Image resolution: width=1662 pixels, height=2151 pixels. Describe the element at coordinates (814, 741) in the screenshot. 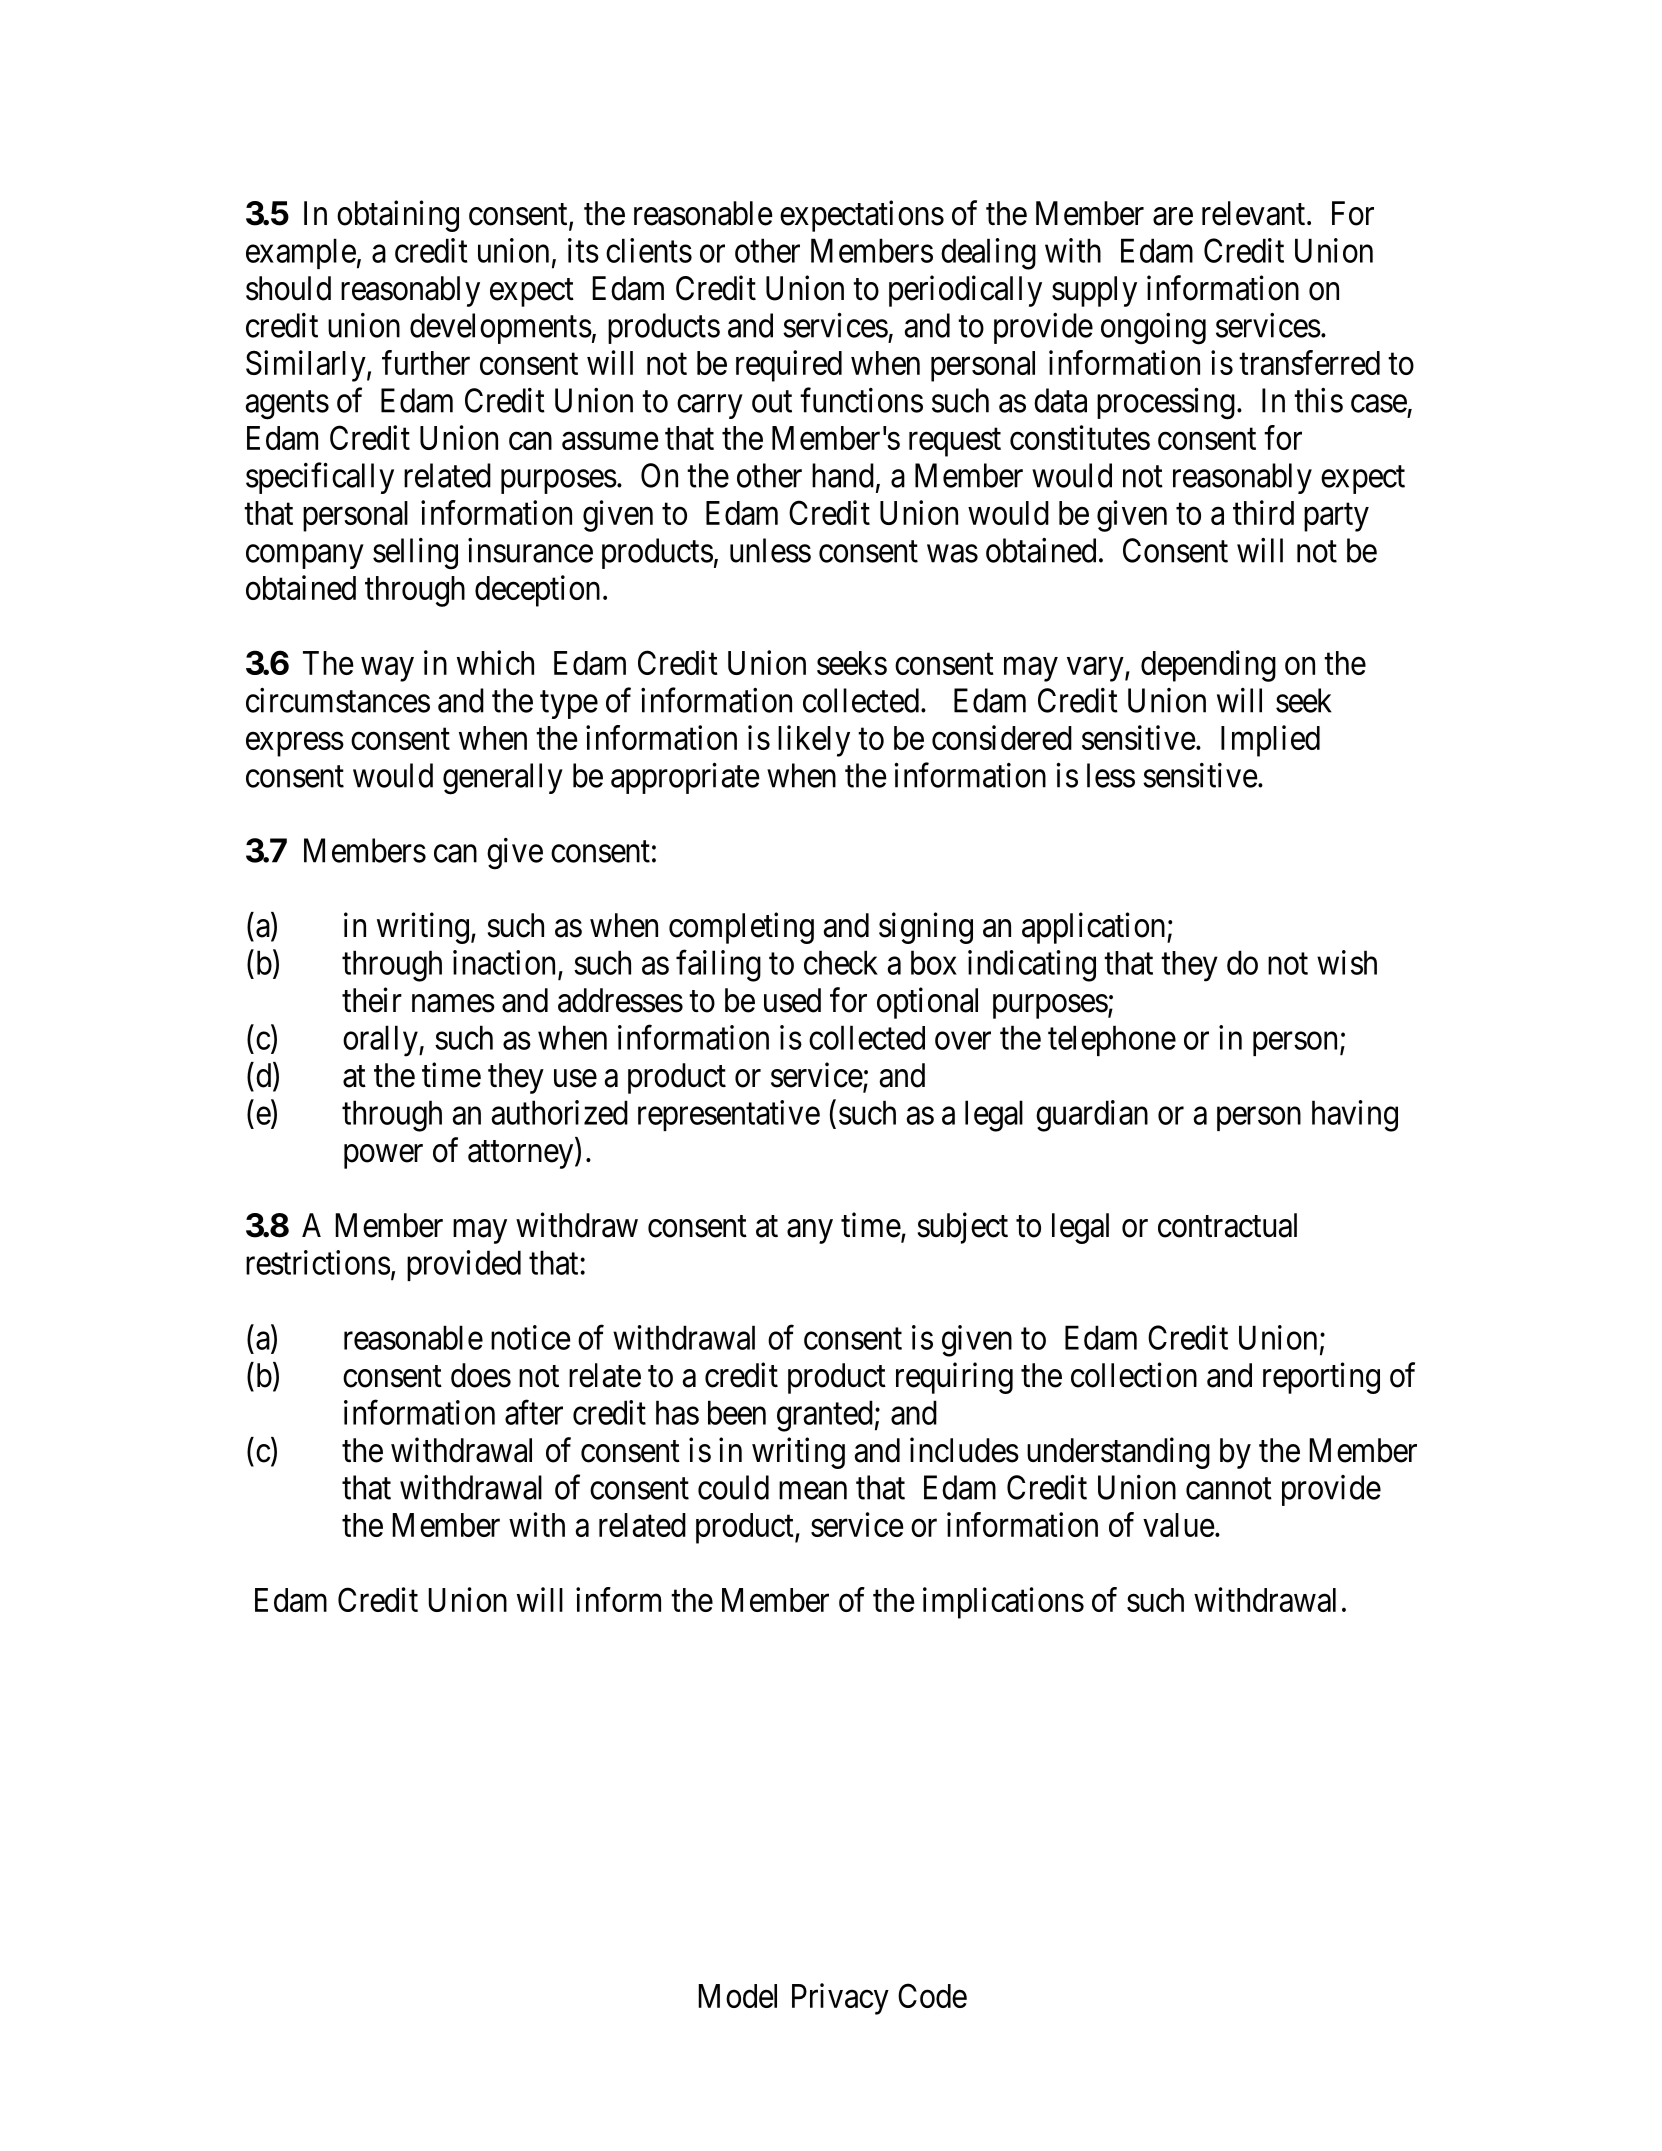

I see `likely` at that location.
